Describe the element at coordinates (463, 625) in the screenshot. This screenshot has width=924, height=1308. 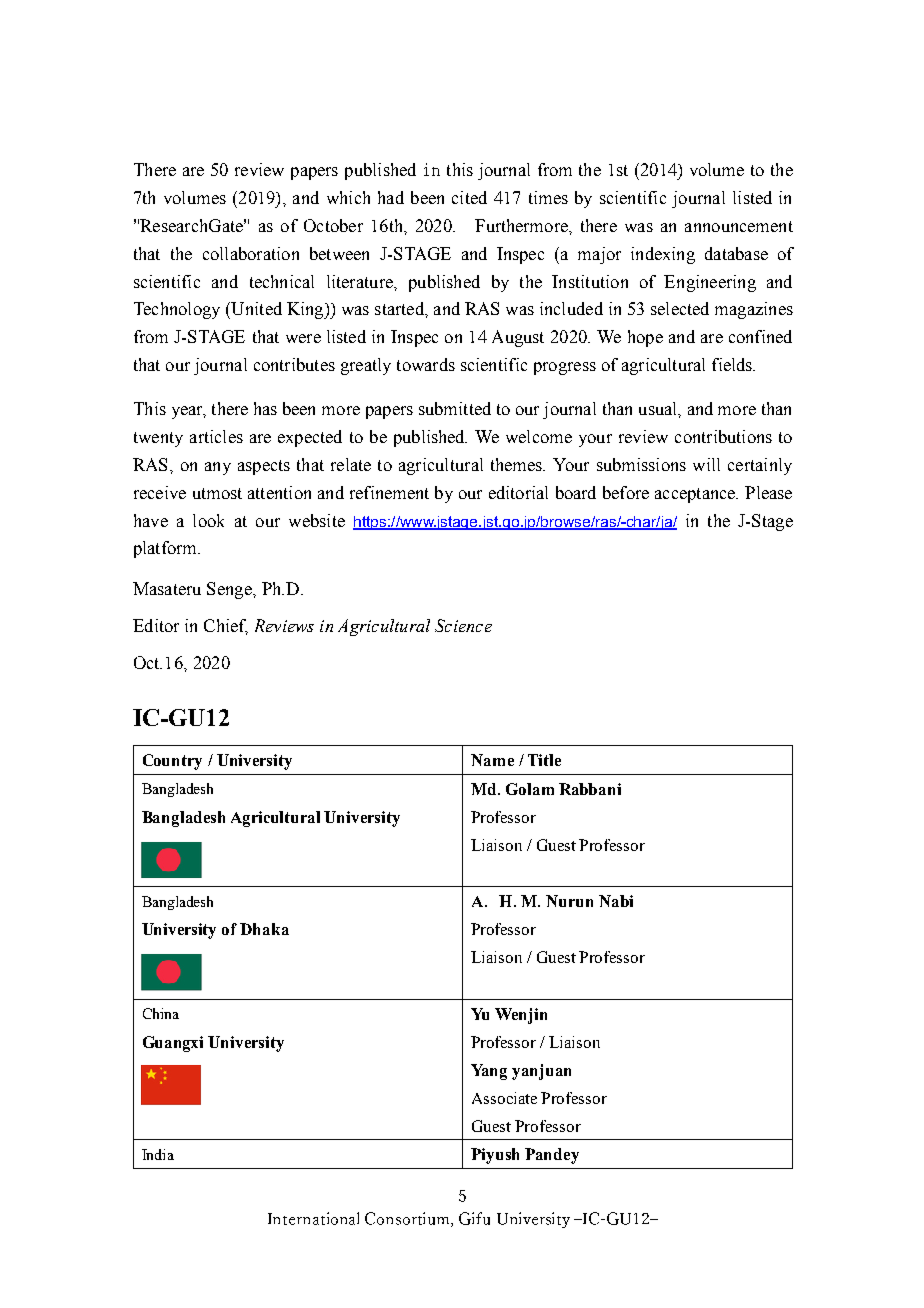
I see `Science` at that location.
